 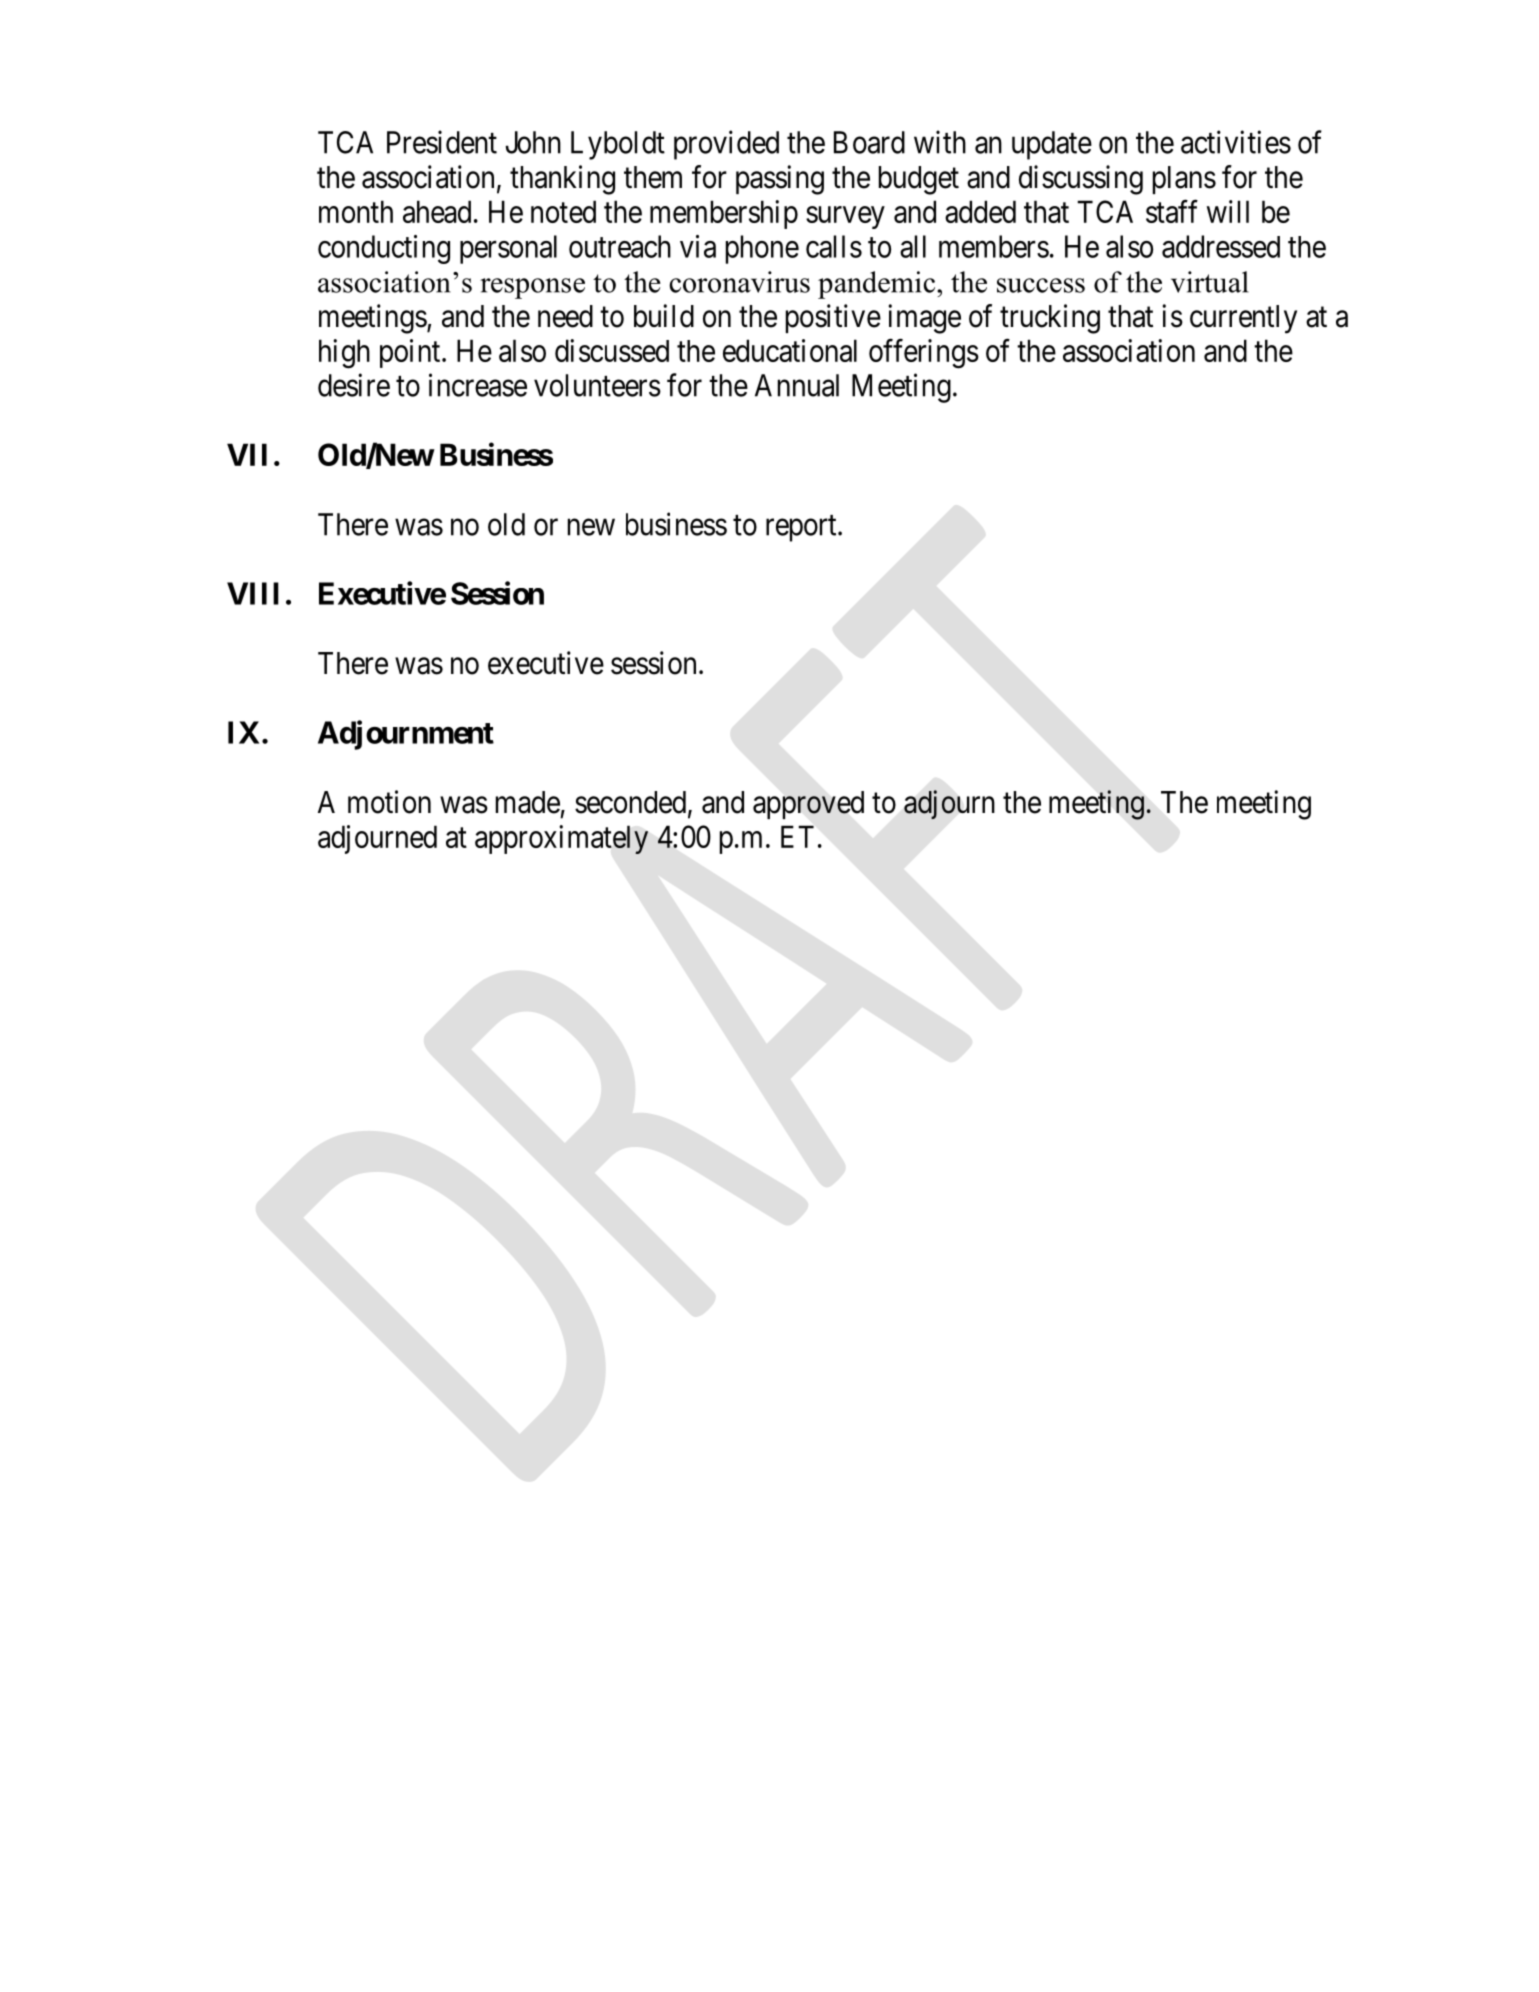 I want to click on Annual, so click(x=797, y=385).
